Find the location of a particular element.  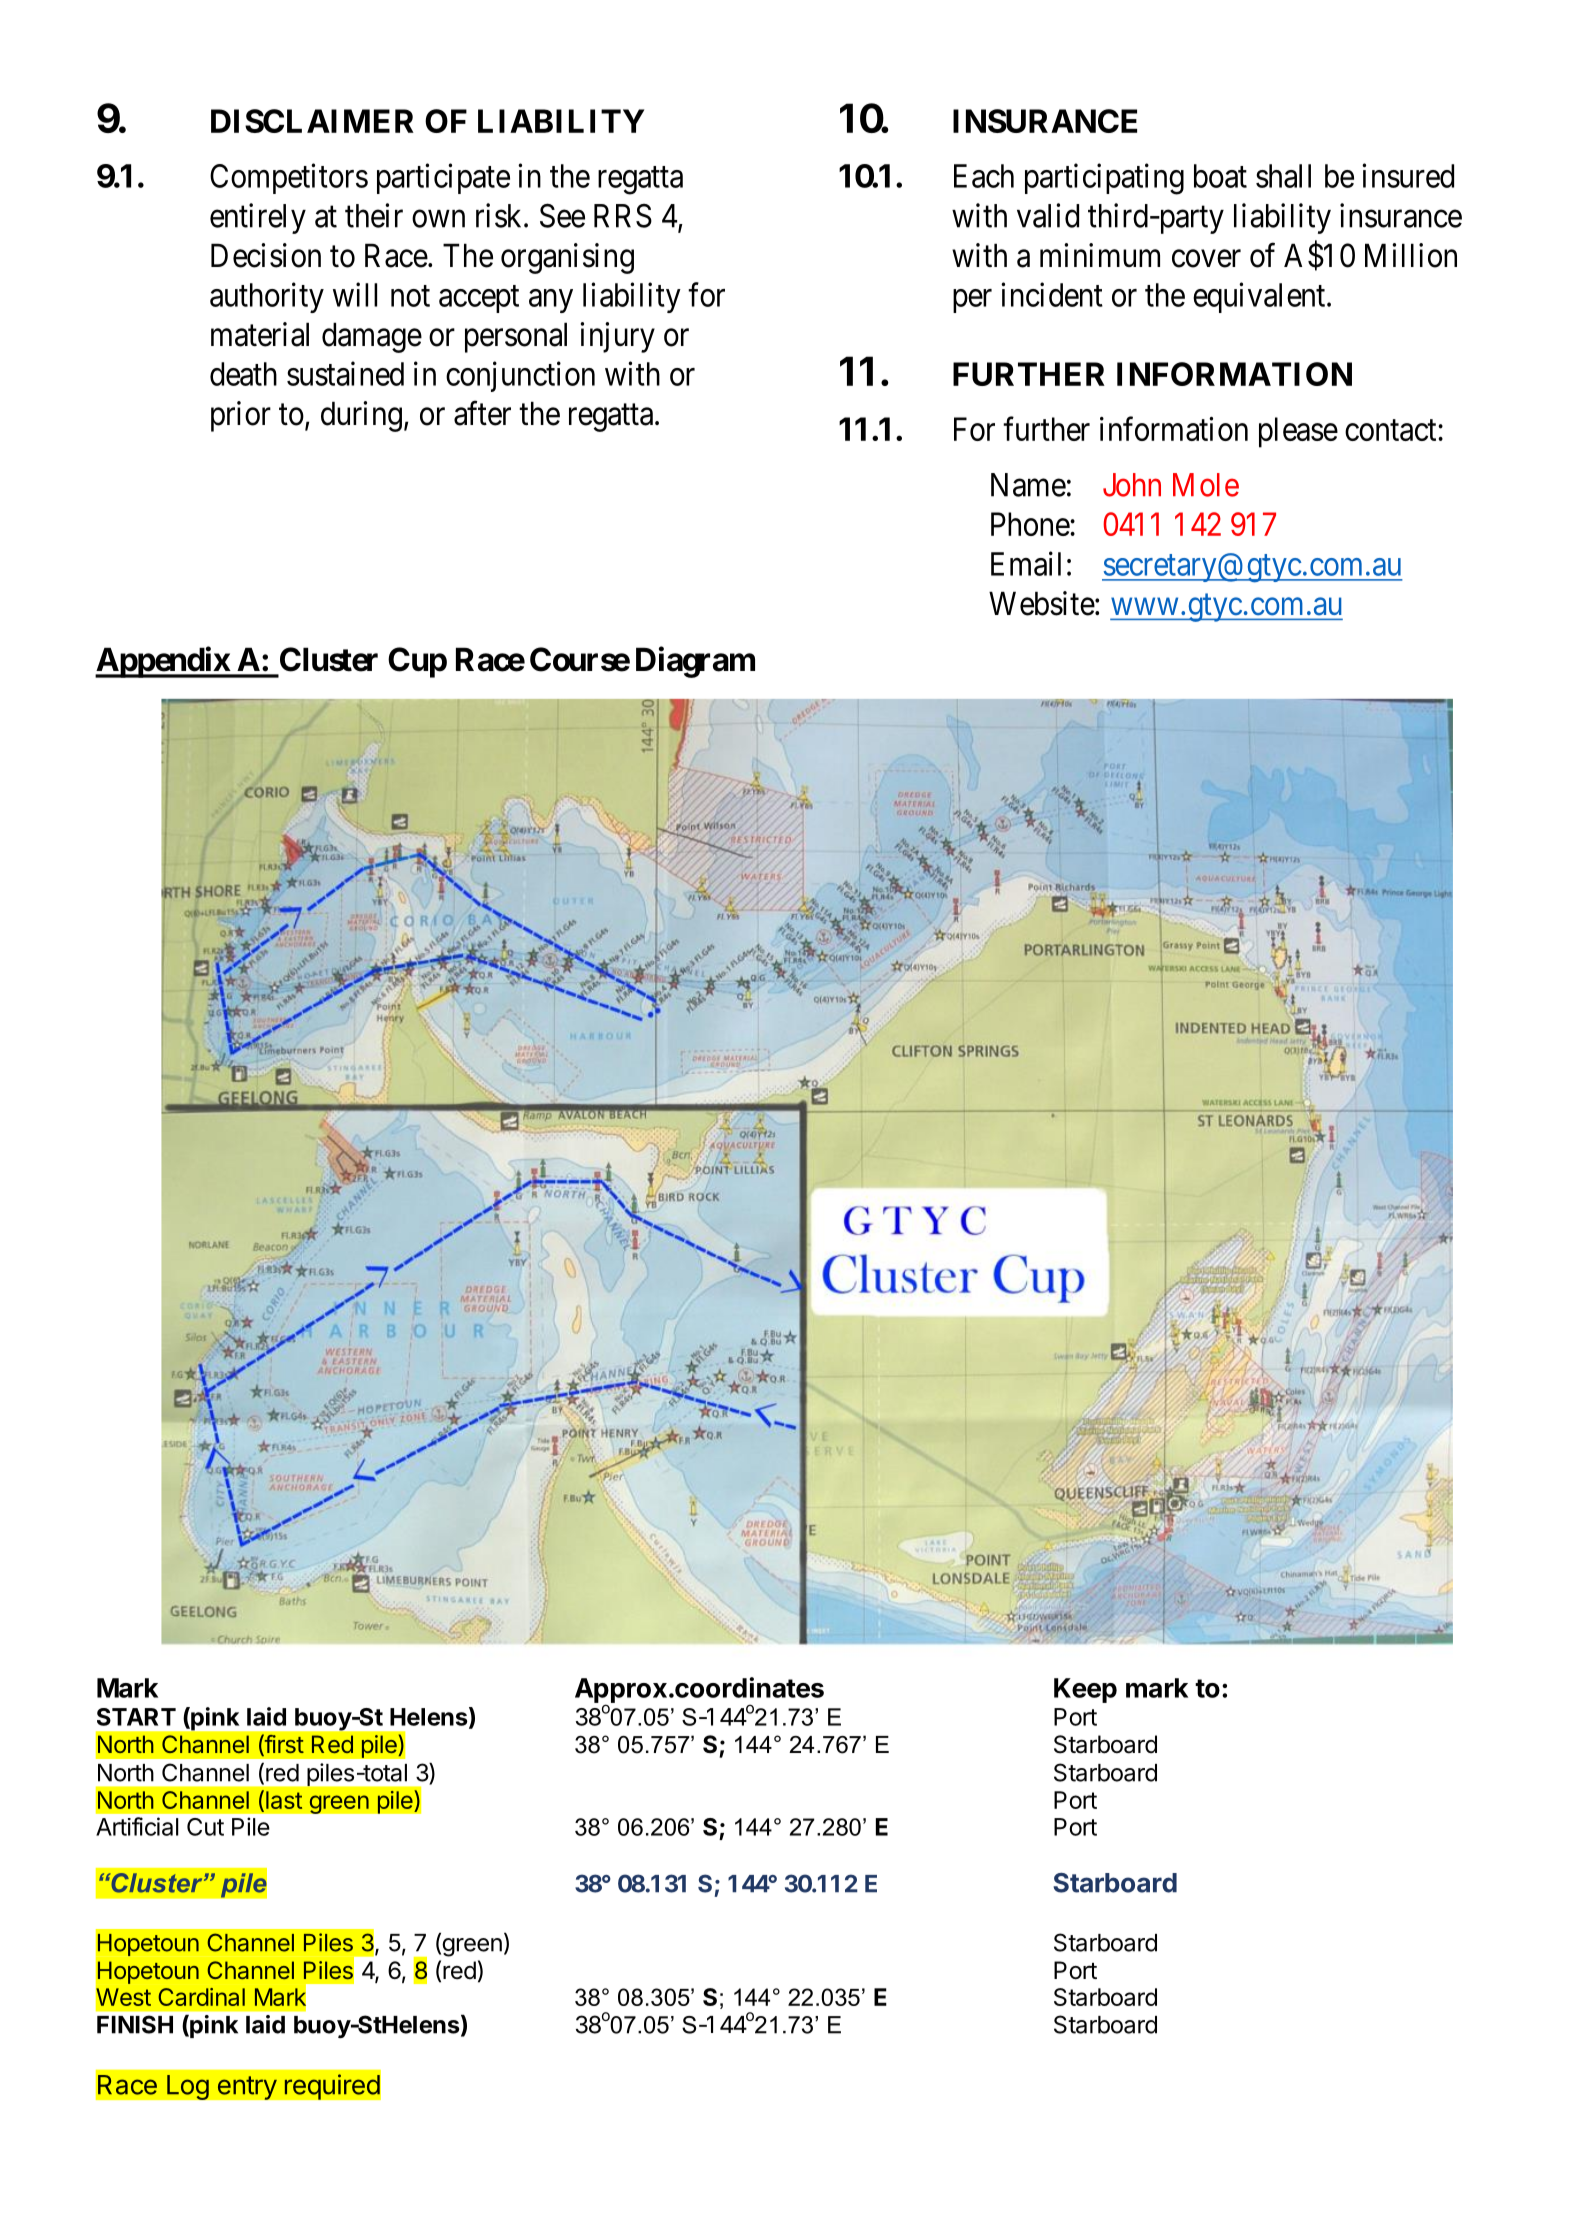

Keep is located at coordinates (1085, 1690).
